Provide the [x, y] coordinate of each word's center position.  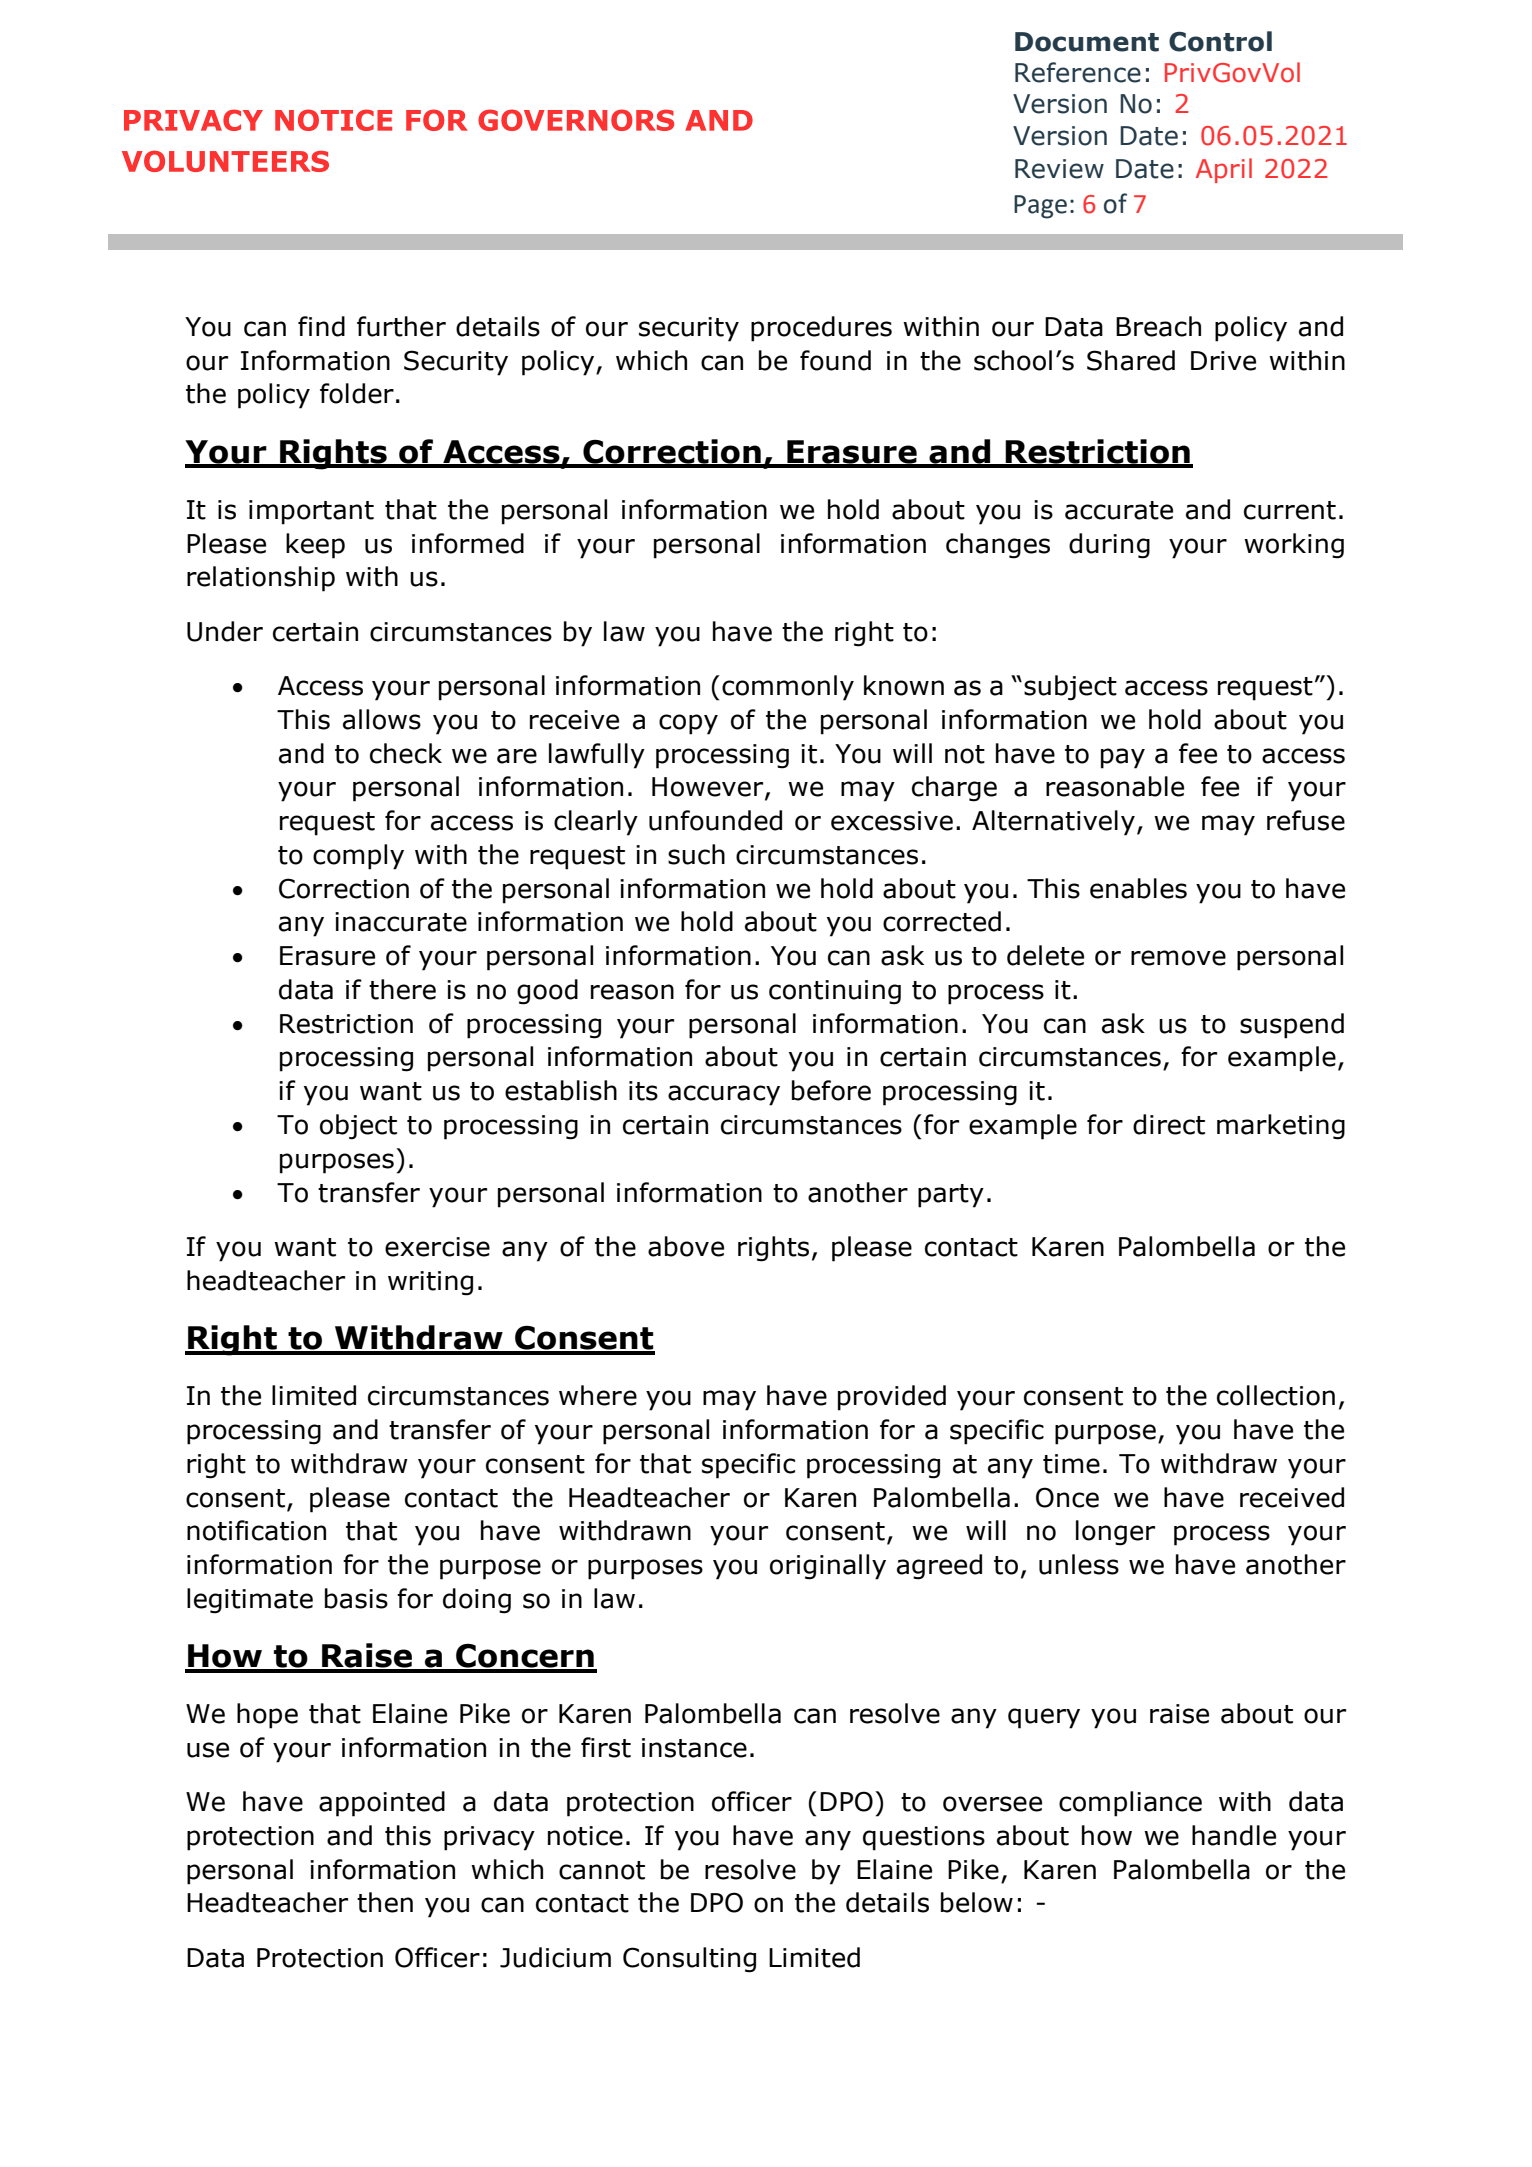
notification [256, 1530]
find [321, 326]
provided [892, 1398]
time [1071, 1464]
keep [315, 546]
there [402, 989]
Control [1220, 41]
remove [1178, 958]
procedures [821, 329]
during [1109, 546]
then [385, 1902]
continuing [835, 992]
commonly [788, 688]
